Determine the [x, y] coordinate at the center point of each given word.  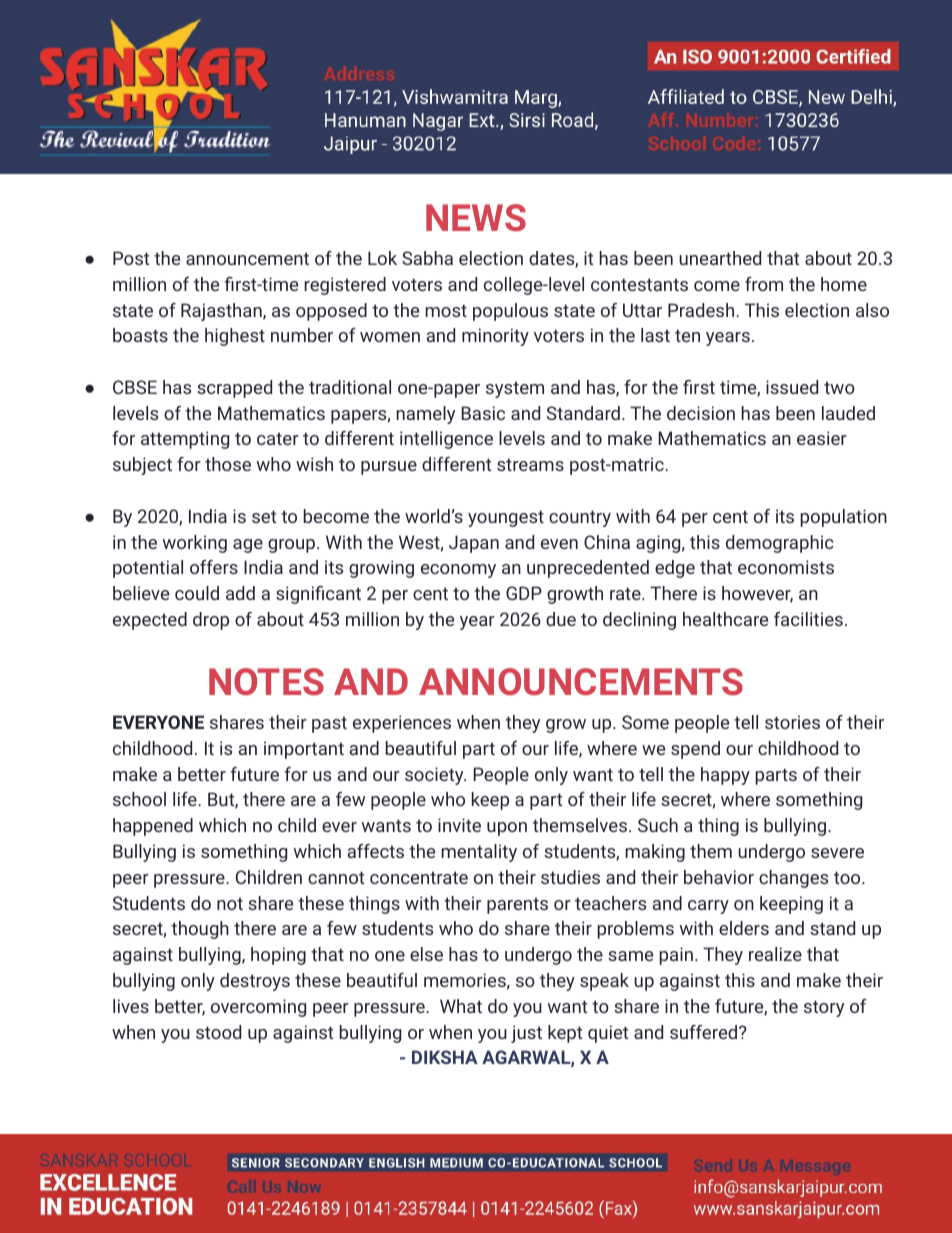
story [824, 1008]
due [561, 619]
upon [507, 829]
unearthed [720, 258]
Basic [483, 413]
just [526, 1034]
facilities [808, 619]
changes [793, 879]
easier [822, 438]
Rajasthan [222, 312]
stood [218, 1032]
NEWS [476, 217]
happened [153, 827]
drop [211, 621]
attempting [185, 440]
